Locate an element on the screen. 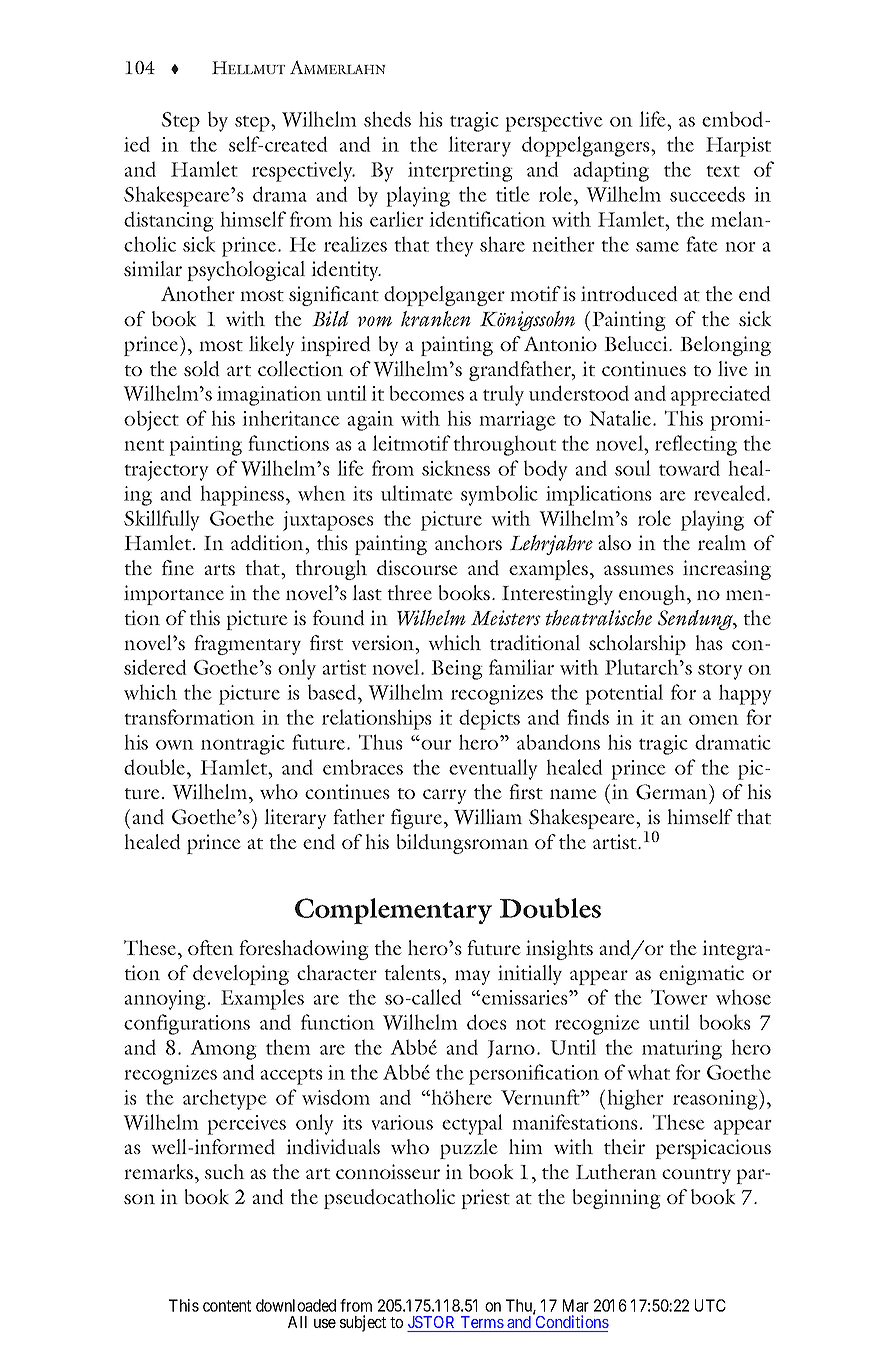  figure is located at coordinates (416, 819).
